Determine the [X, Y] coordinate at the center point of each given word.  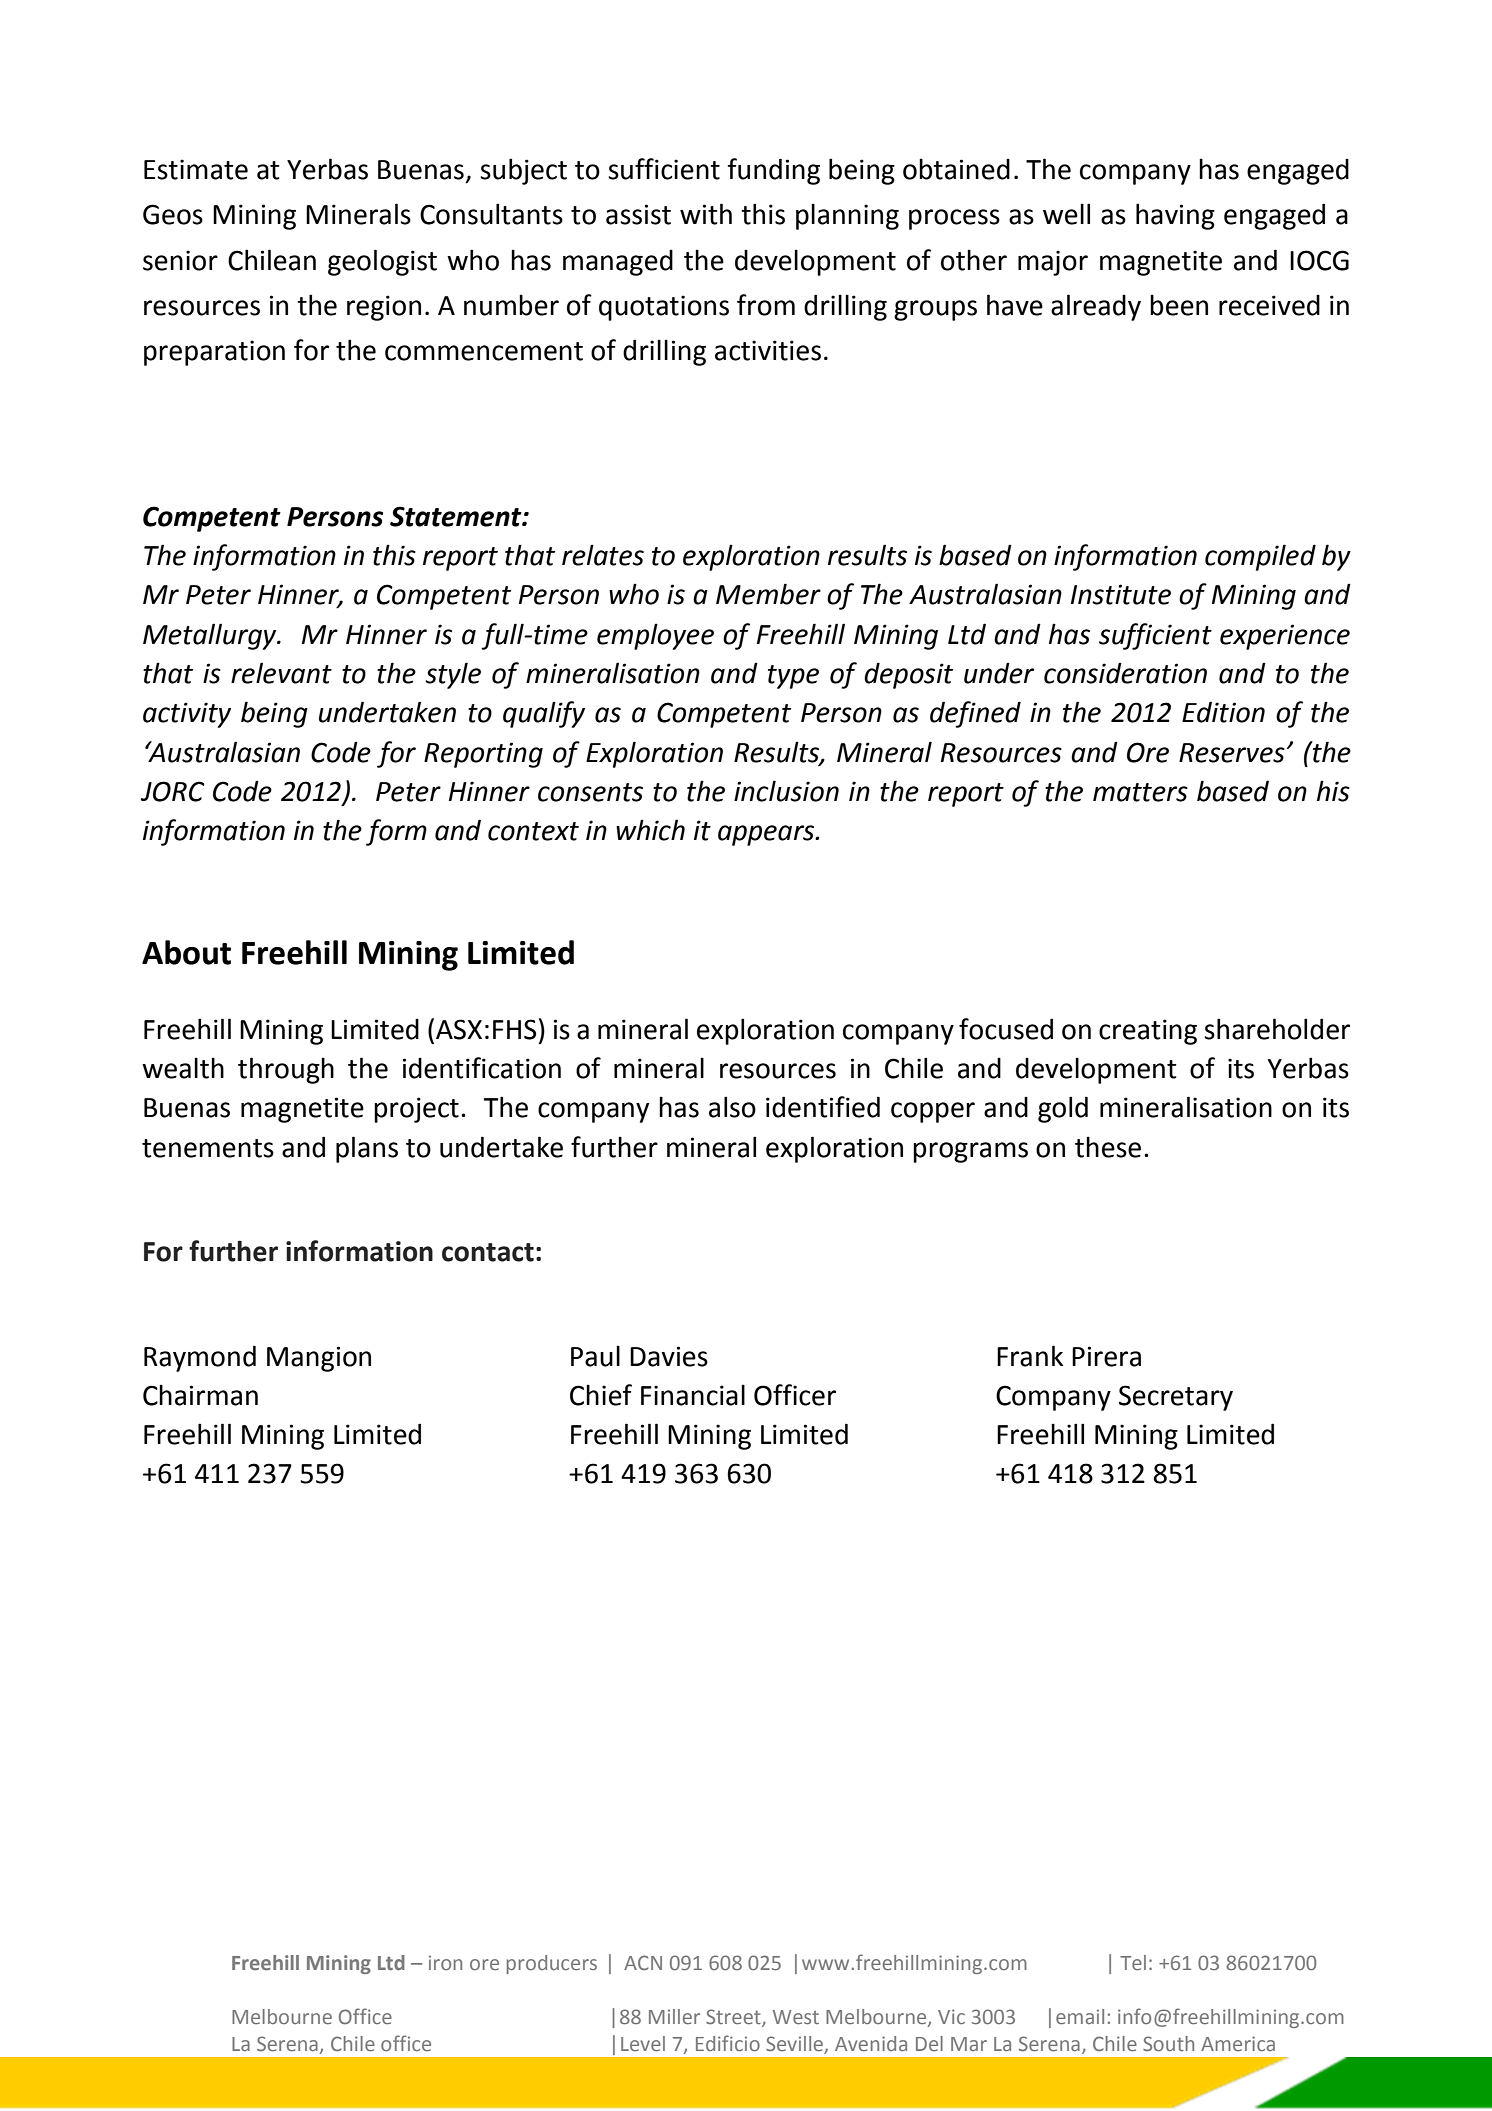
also [732, 1107]
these [1108, 1147]
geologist [382, 262]
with [706, 214]
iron [445, 1962]
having [1175, 216]
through [286, 1070]
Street [734, 2017]
